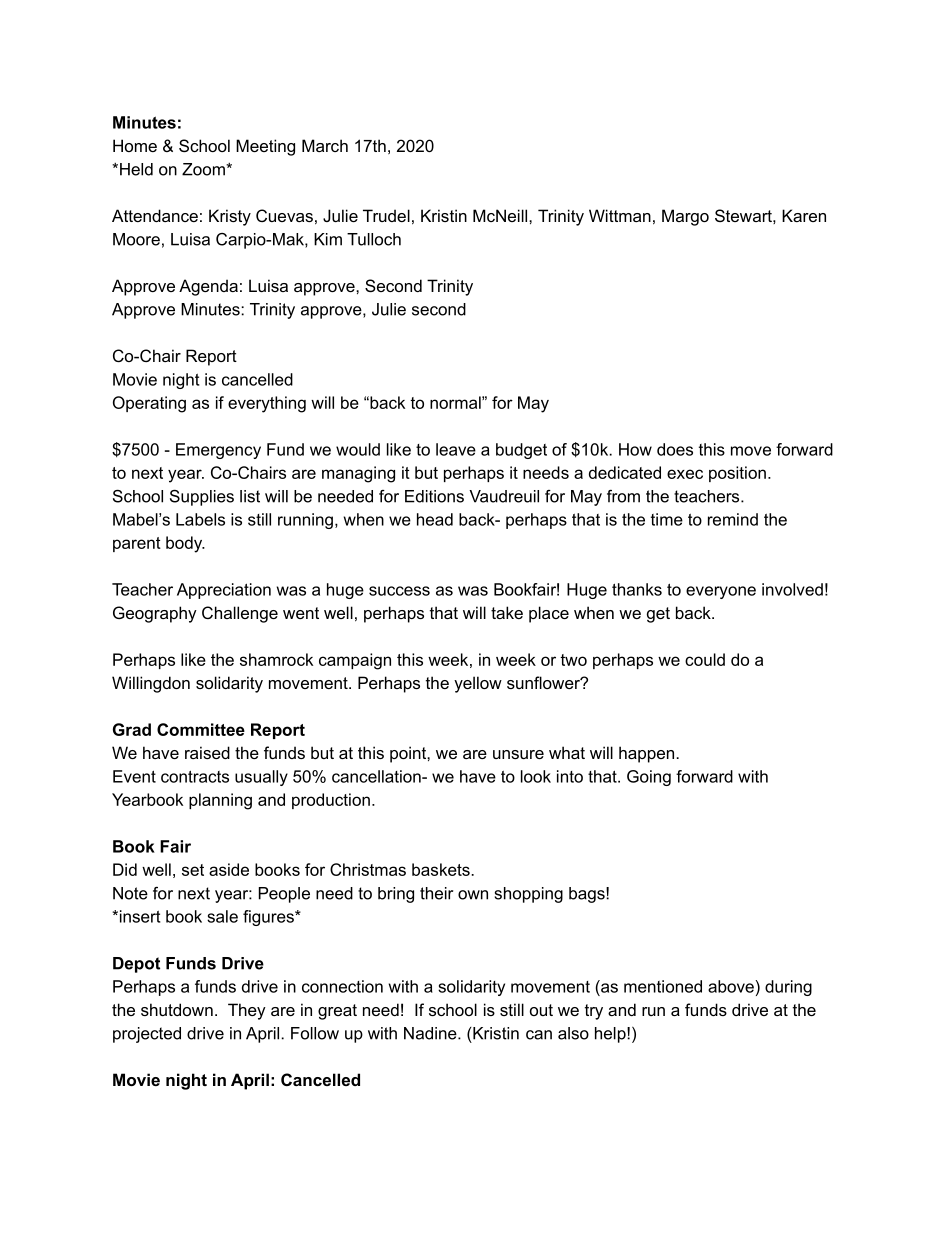  Describe the element at coordinates (177, 1009) in the page. I see `shutdown` at that location.
